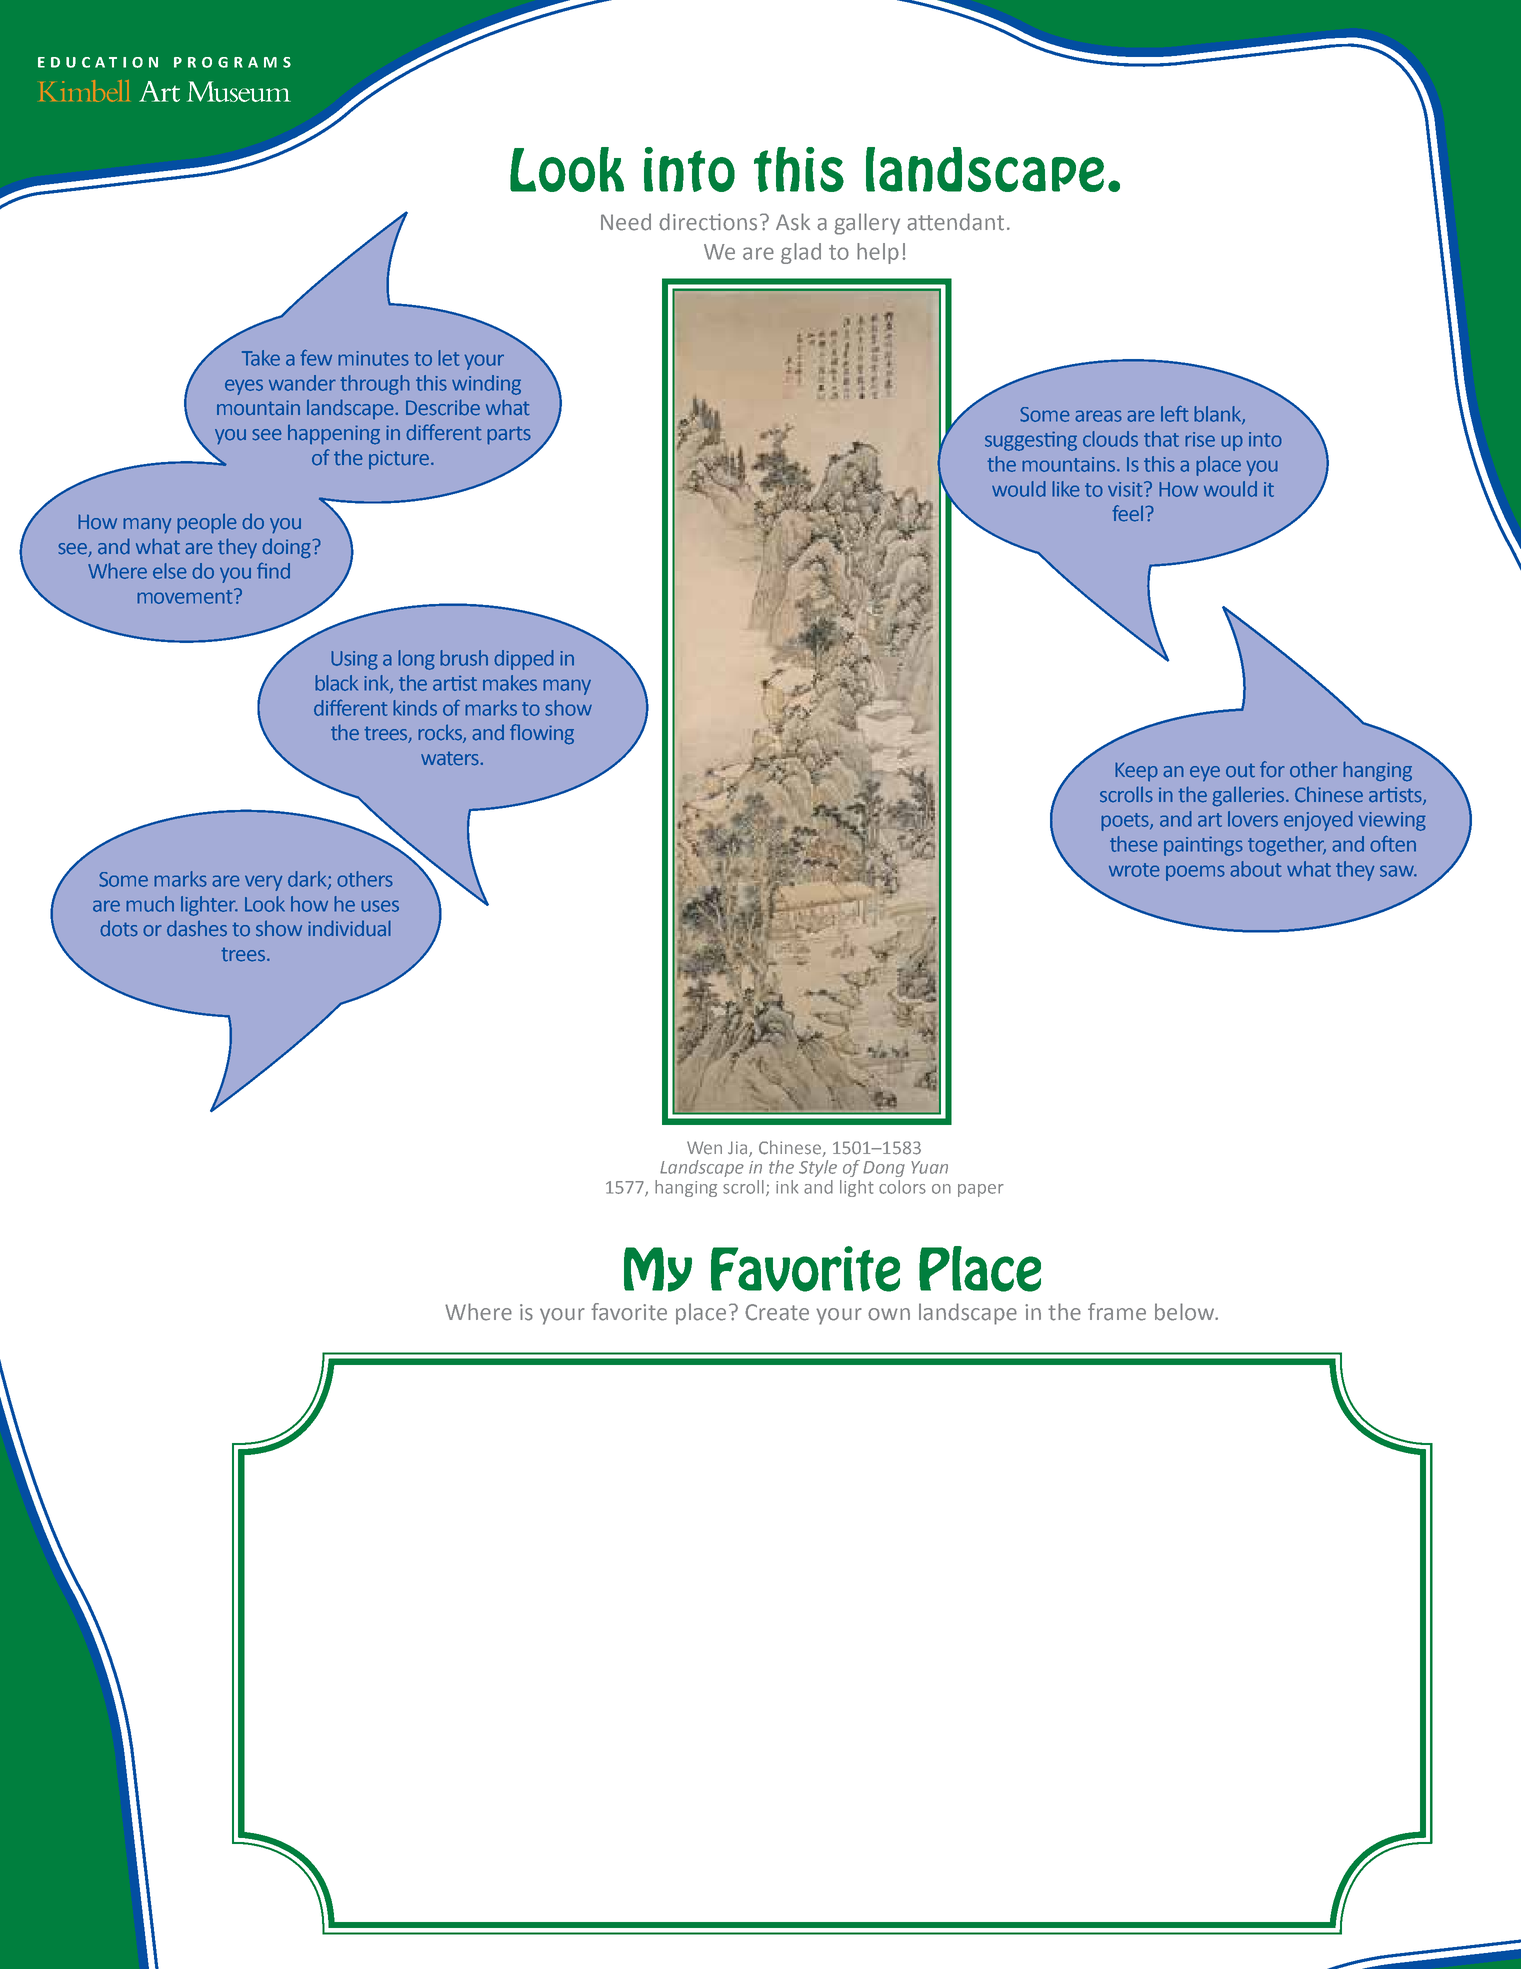  I want to click on Take, so click(261, 358).
